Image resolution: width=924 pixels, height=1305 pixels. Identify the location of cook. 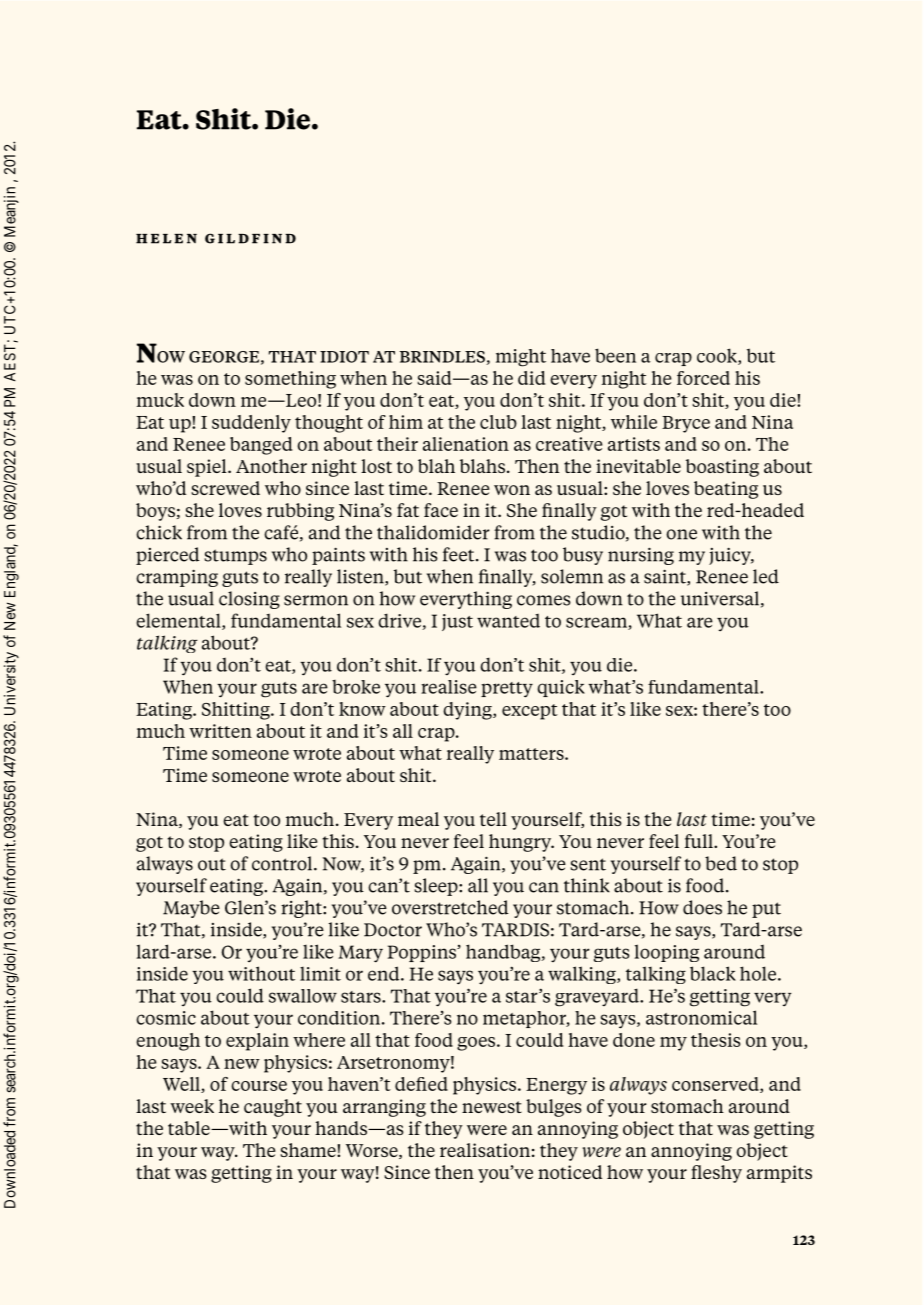
(718, 356).
